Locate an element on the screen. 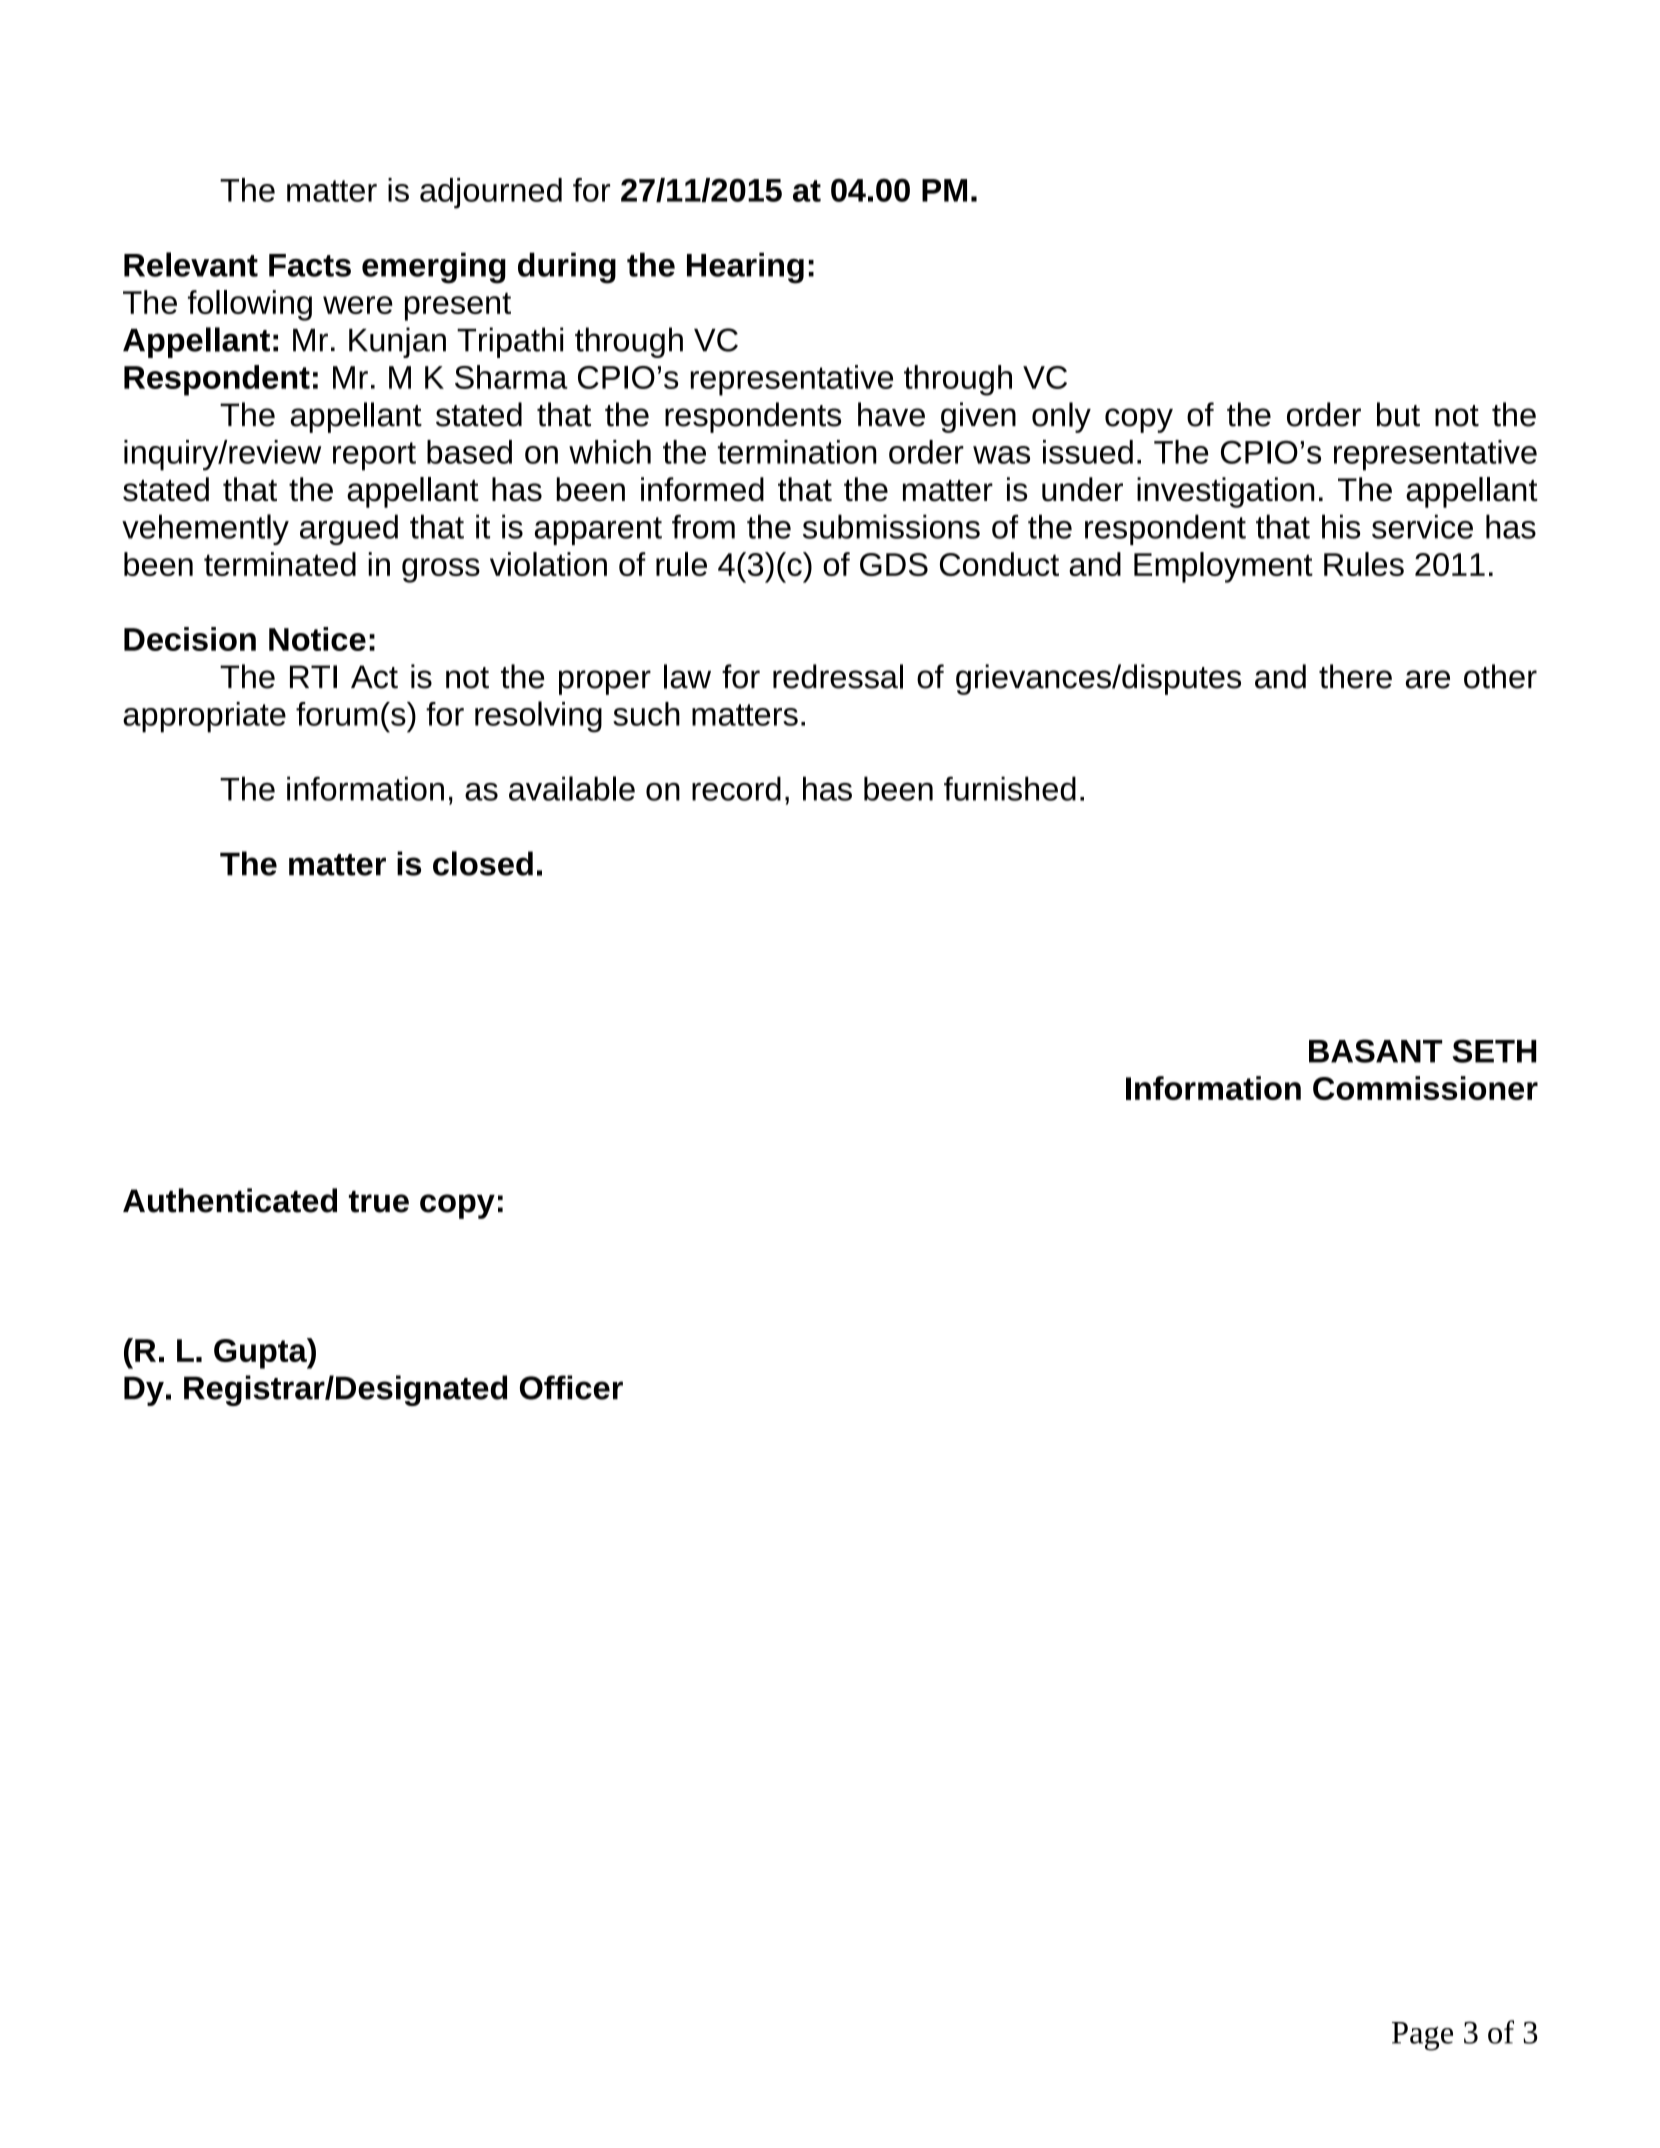 This screenshot has height=2148, width=1660. RTI is located at coordinates (313, 676).
